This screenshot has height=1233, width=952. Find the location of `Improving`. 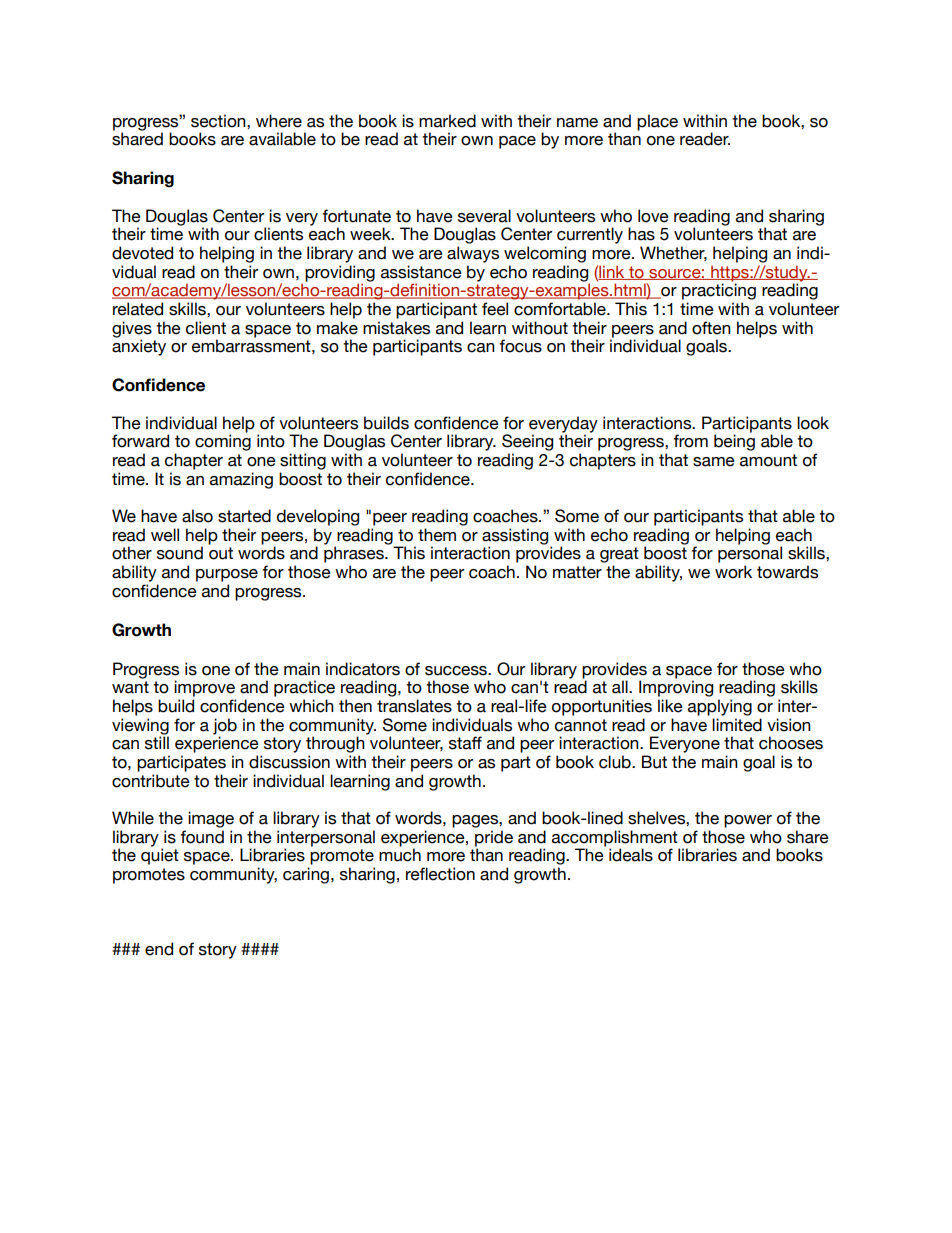

Improving is located at coordinates (676, 688).
